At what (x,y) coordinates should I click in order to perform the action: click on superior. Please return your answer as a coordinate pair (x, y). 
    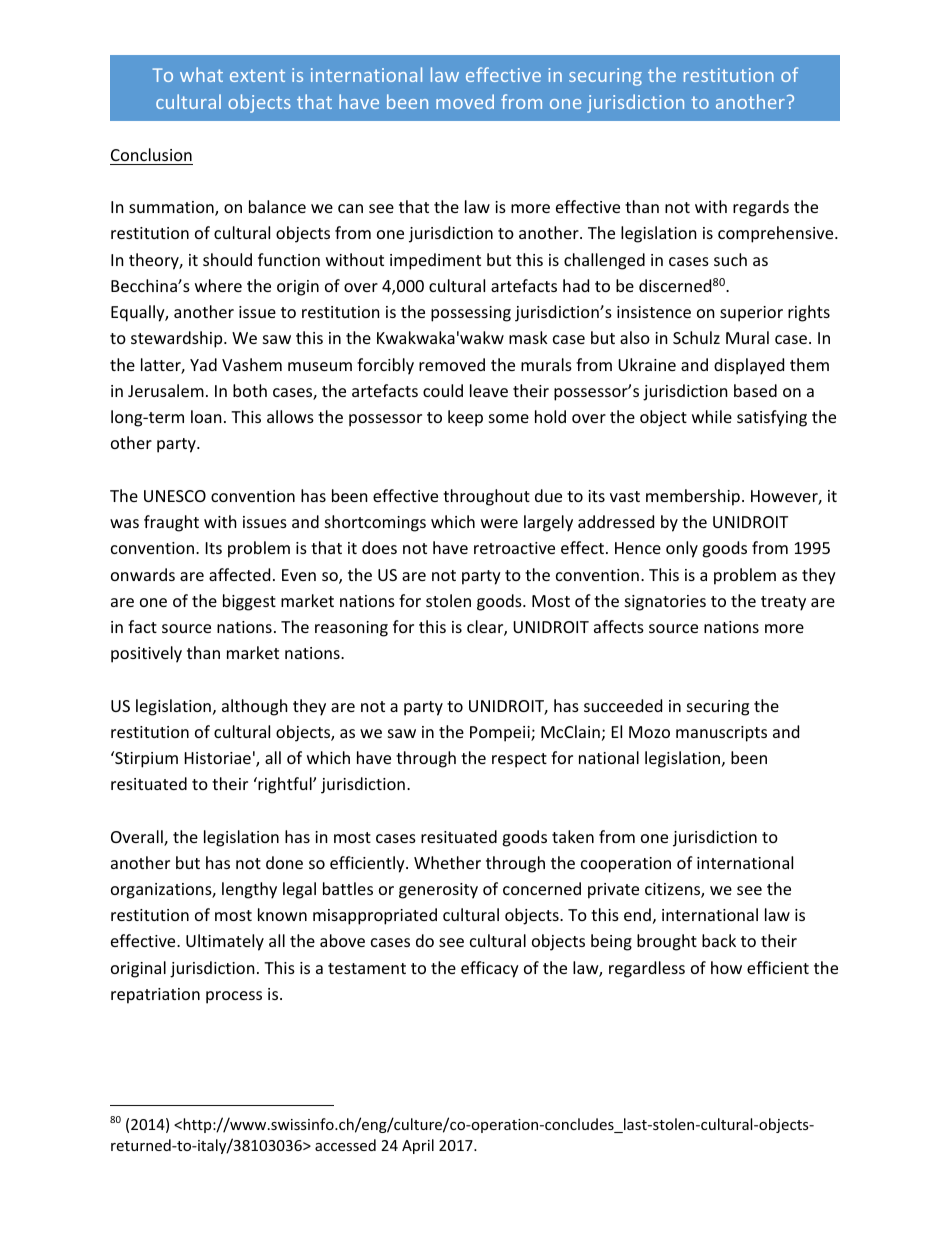
    Looking at the image, I should click on (751, 314).
